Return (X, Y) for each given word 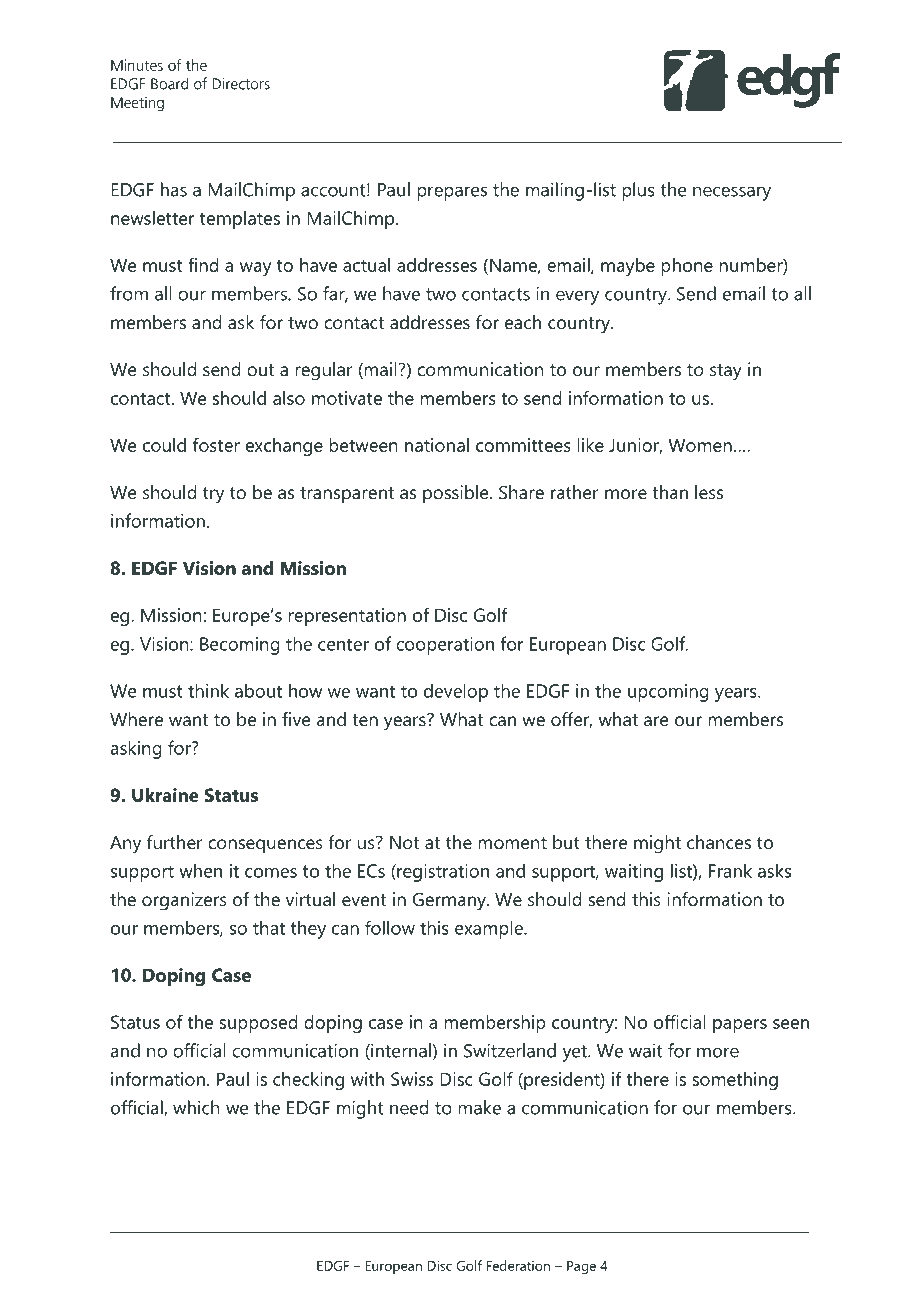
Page (581, 1267)
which (196, 1107)
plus (638, 191)
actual (366, 265)
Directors (241, 84)
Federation (518, 1265)
